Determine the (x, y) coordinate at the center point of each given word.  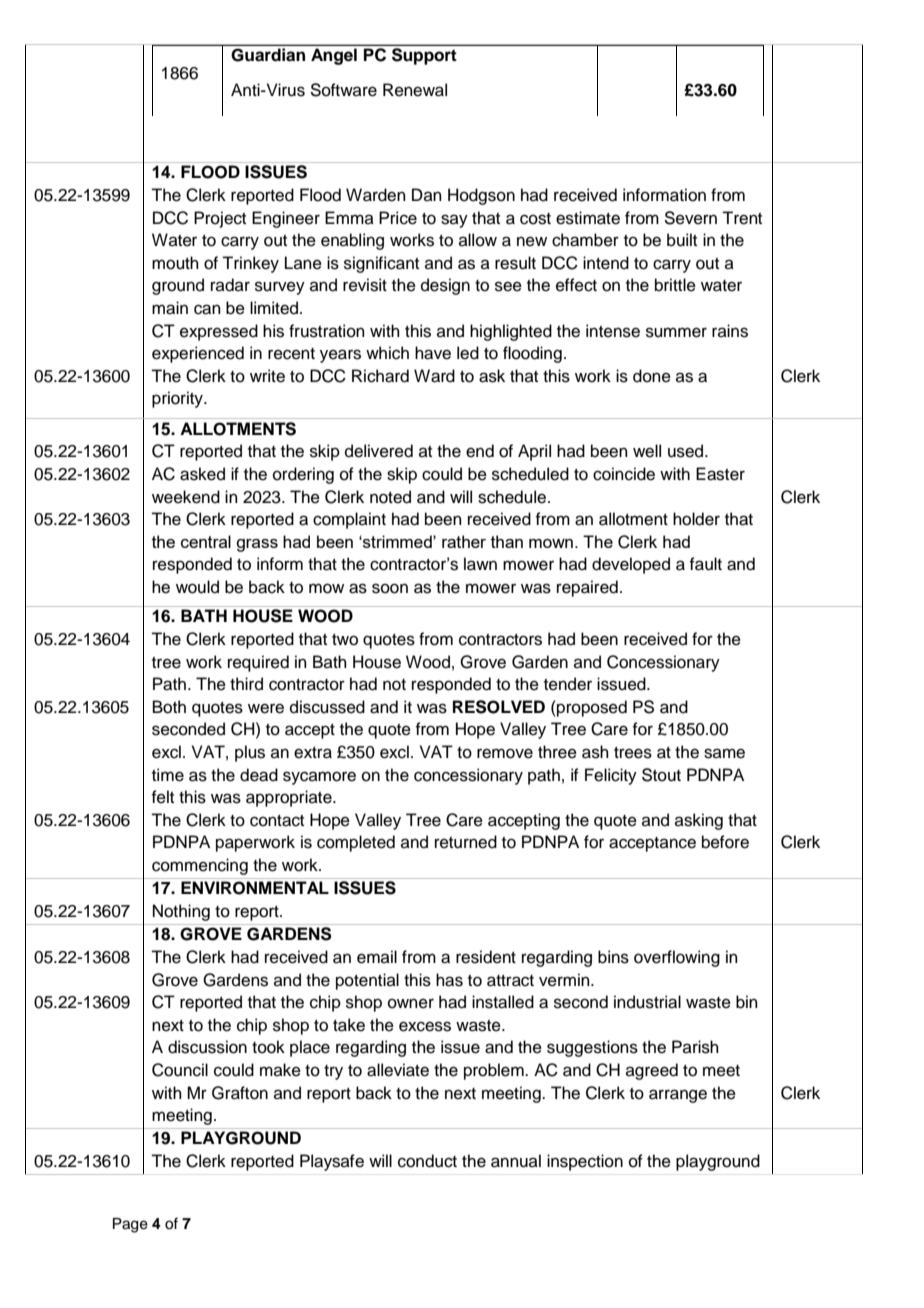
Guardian (268, 55)
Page (130, 1225)
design (445, 286)
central (206, 541)
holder (696, 519)
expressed (219, 332)
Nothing (181, 912)
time (168, 775)
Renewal (415, 90)
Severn (690, 218)
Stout (661, 775)
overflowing (677, 958)
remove (505, 753)
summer (676, 332)
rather (464, 541)
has (449, 980)
